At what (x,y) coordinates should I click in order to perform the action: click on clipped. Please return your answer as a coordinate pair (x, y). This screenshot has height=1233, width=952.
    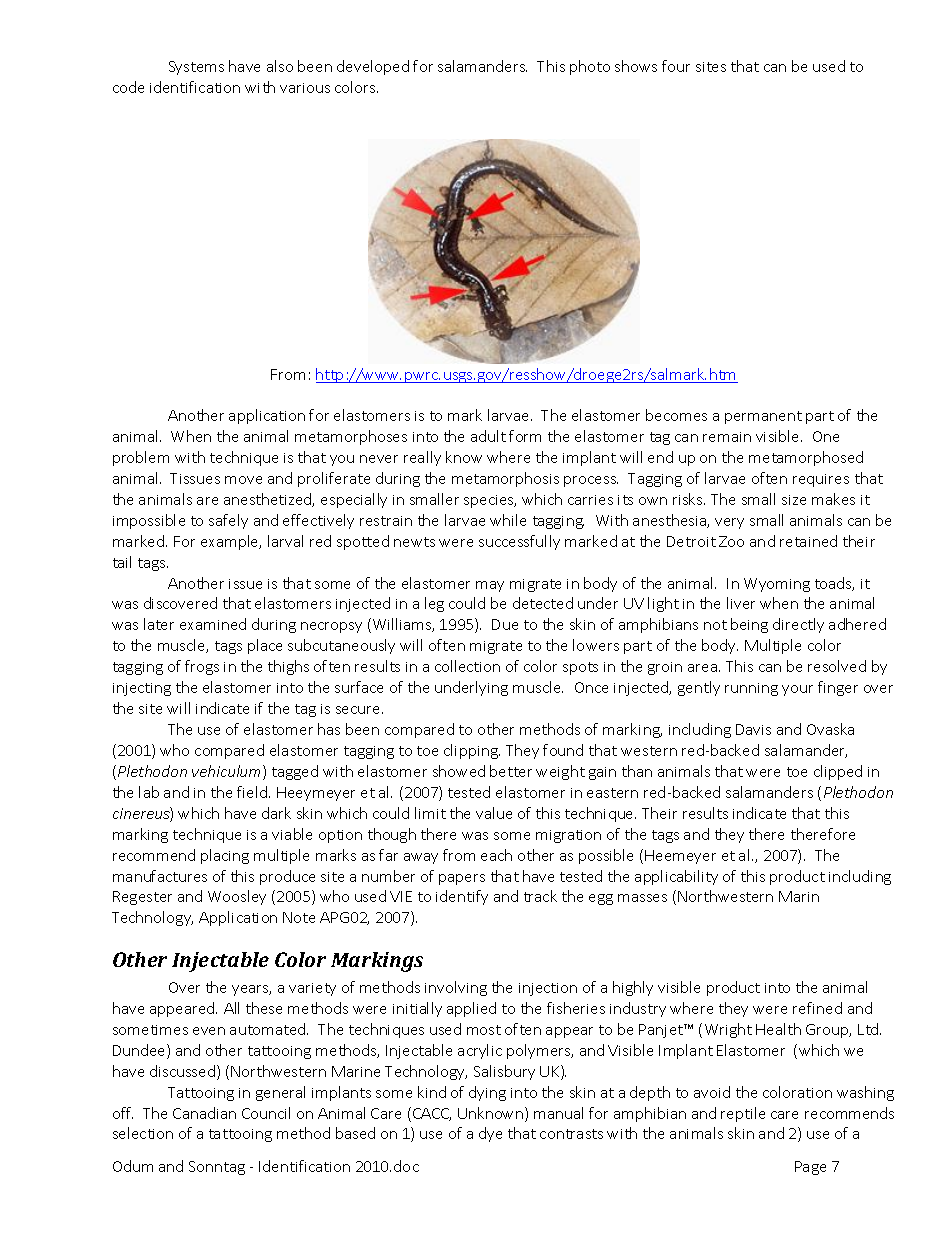
    Looking at the image, I should click on (838, 772).
